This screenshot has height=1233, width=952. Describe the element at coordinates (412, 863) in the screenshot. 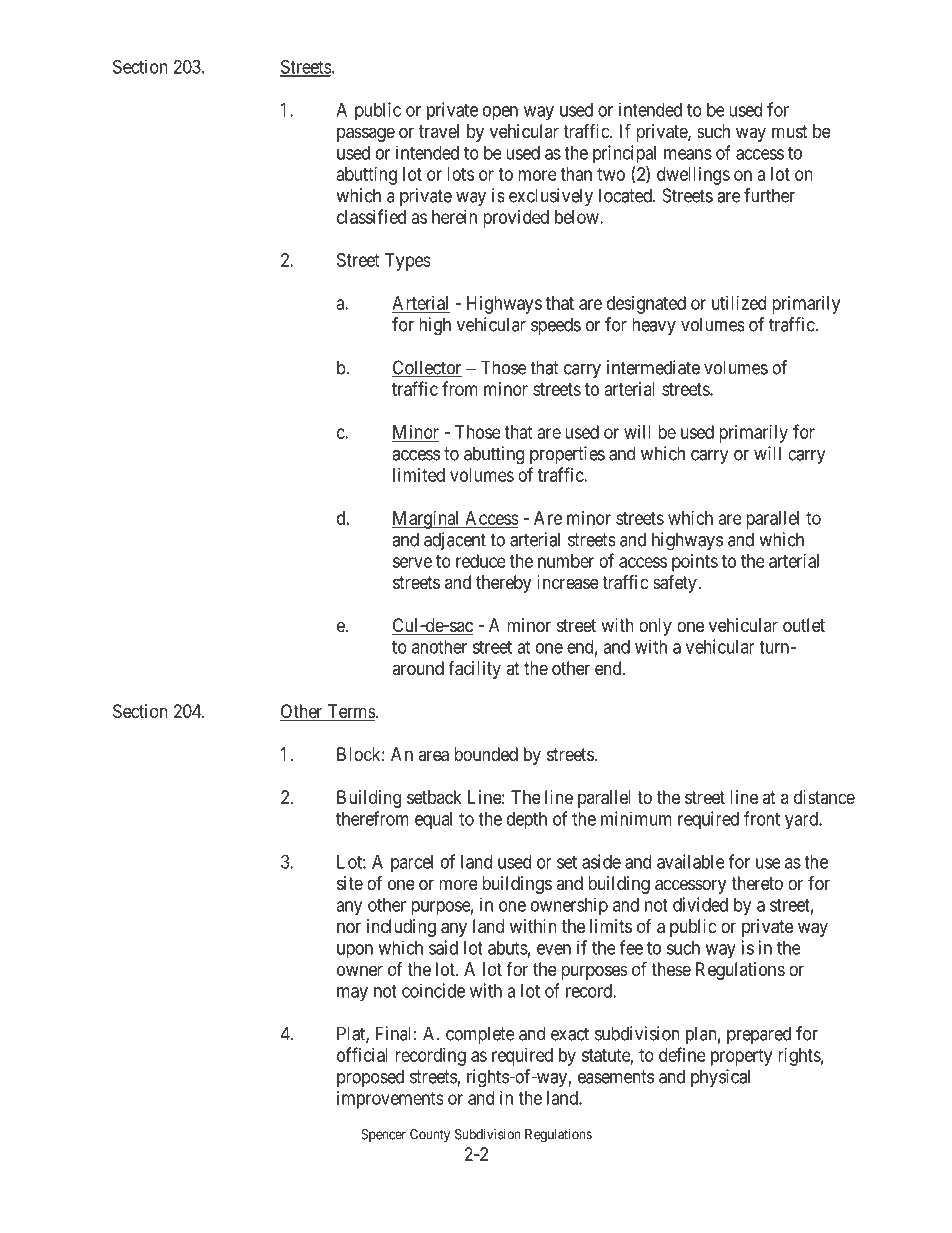

I see `parcel` at that location.
